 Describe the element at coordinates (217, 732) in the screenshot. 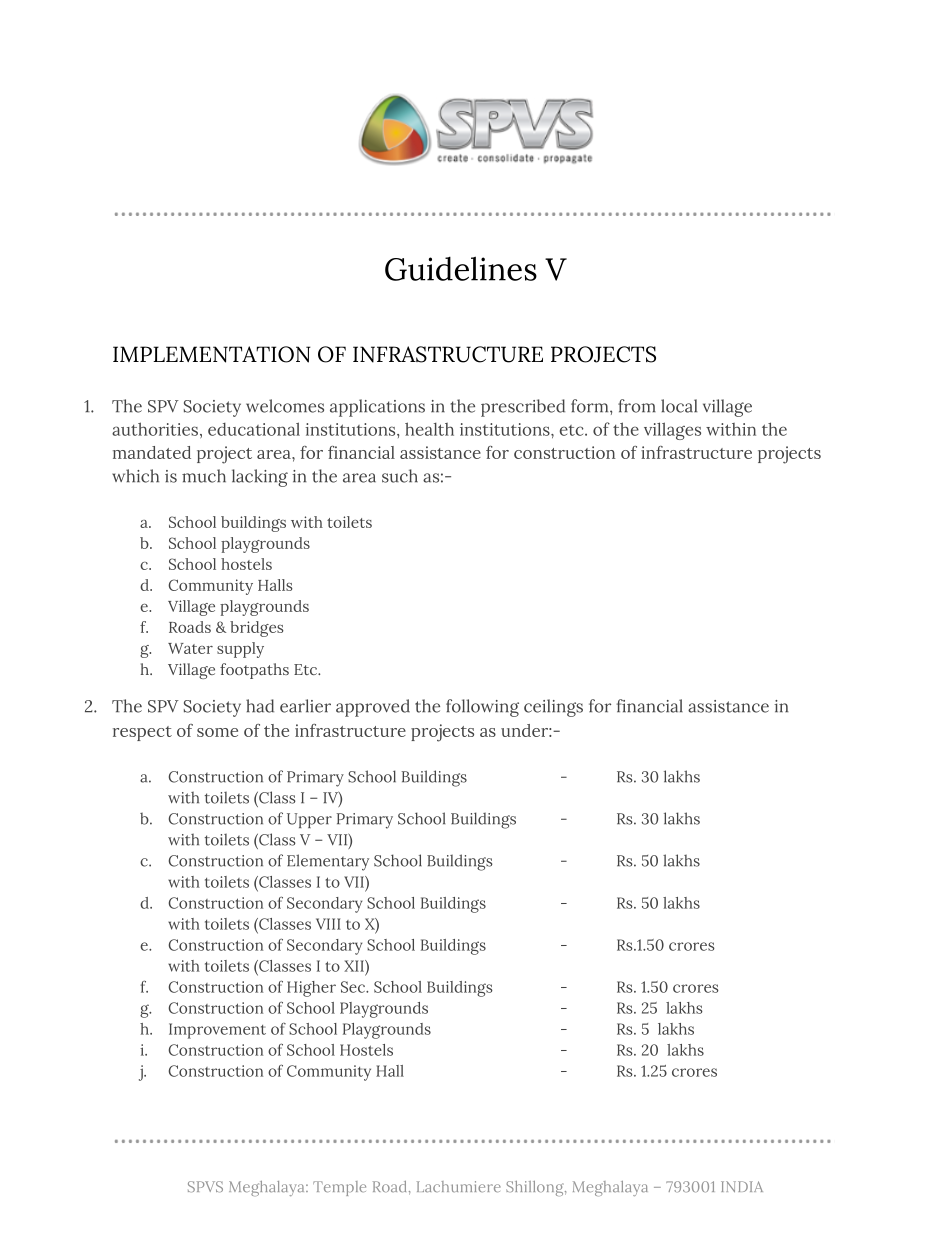

I see `some` at that location.
